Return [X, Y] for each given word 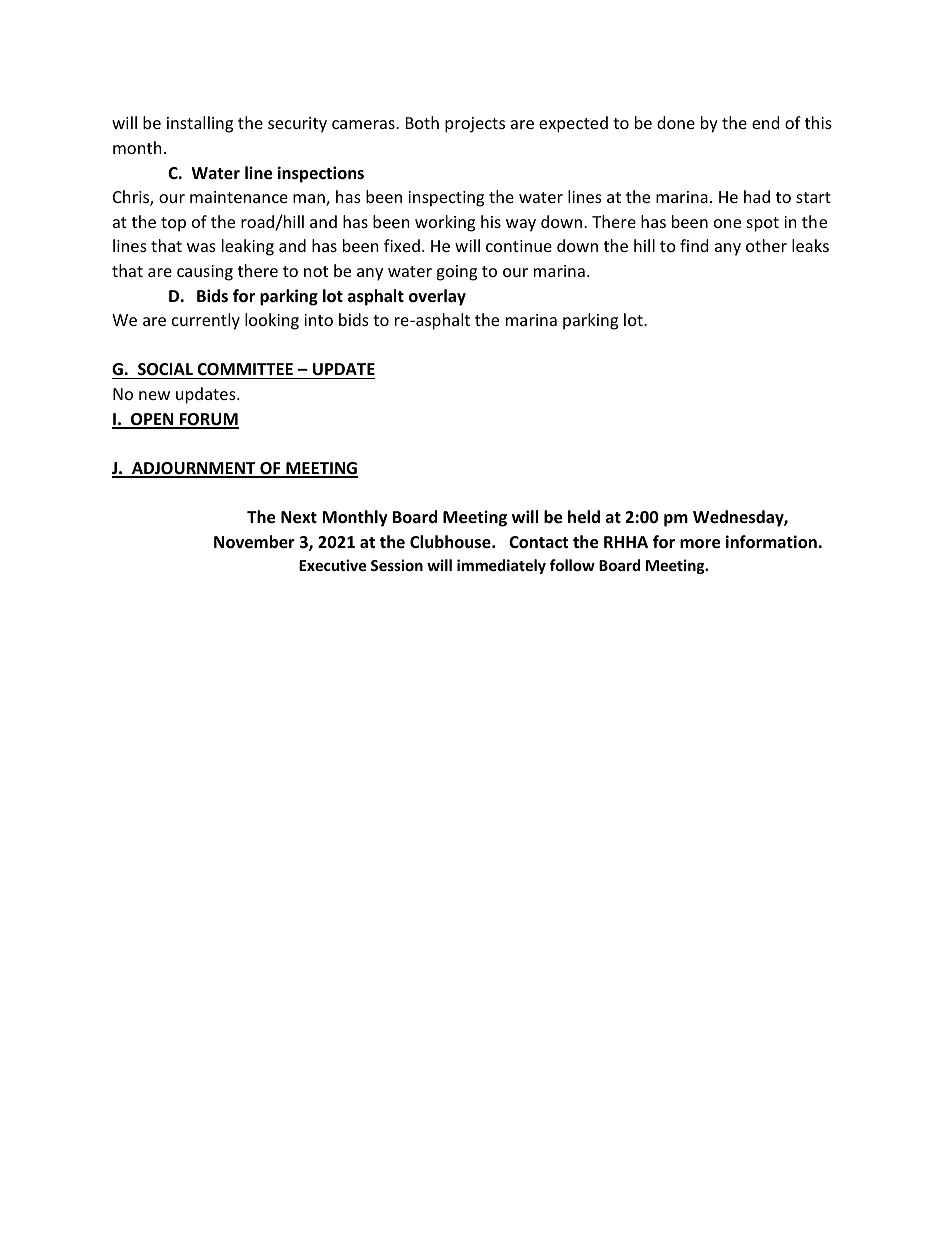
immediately [501, 566]
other [766, 245]
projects [475, 125]
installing [200, 124]
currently [206, 321]
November [254, 542]
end [765, 122]
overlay [437, 297]
